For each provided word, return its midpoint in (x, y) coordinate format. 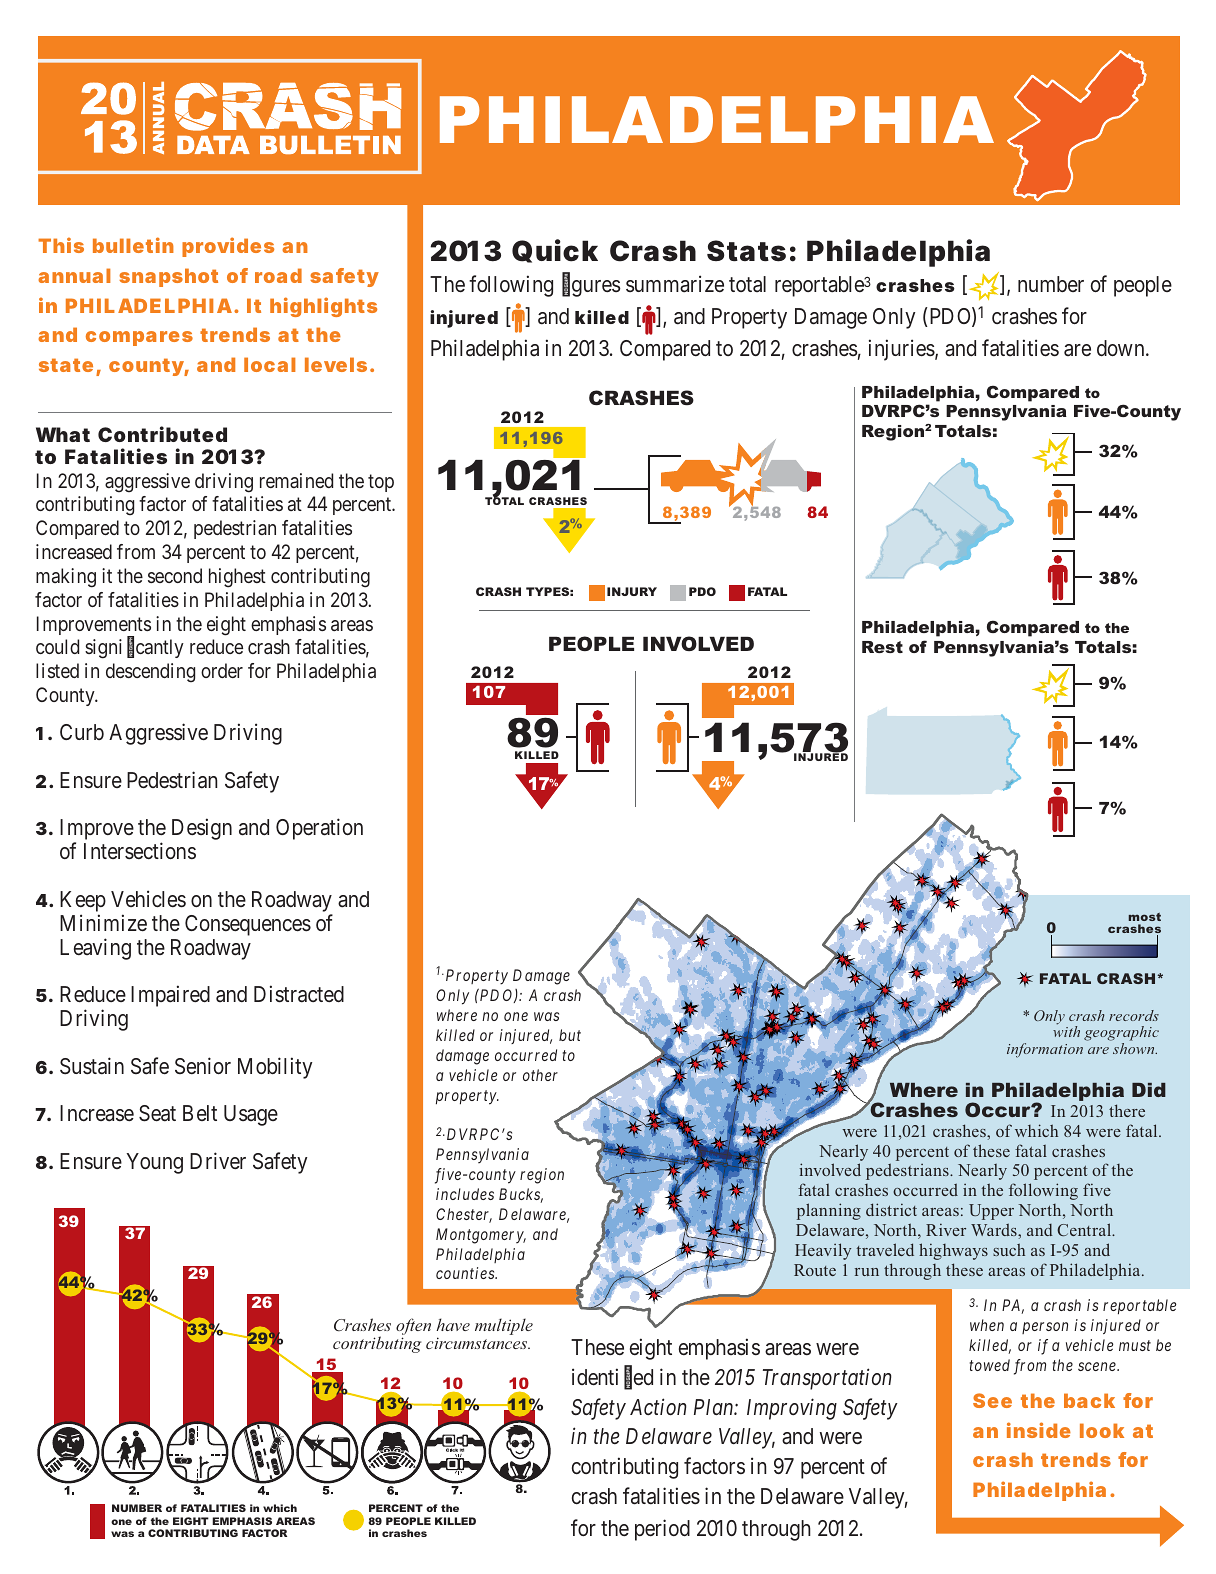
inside (1039, 1430)
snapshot (168, 277)
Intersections (140, 851)
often (413, 1328)
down (1122, 348)
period (662, 1530)
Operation (319, 829)
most (1145, 917)
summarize (675, 284)
